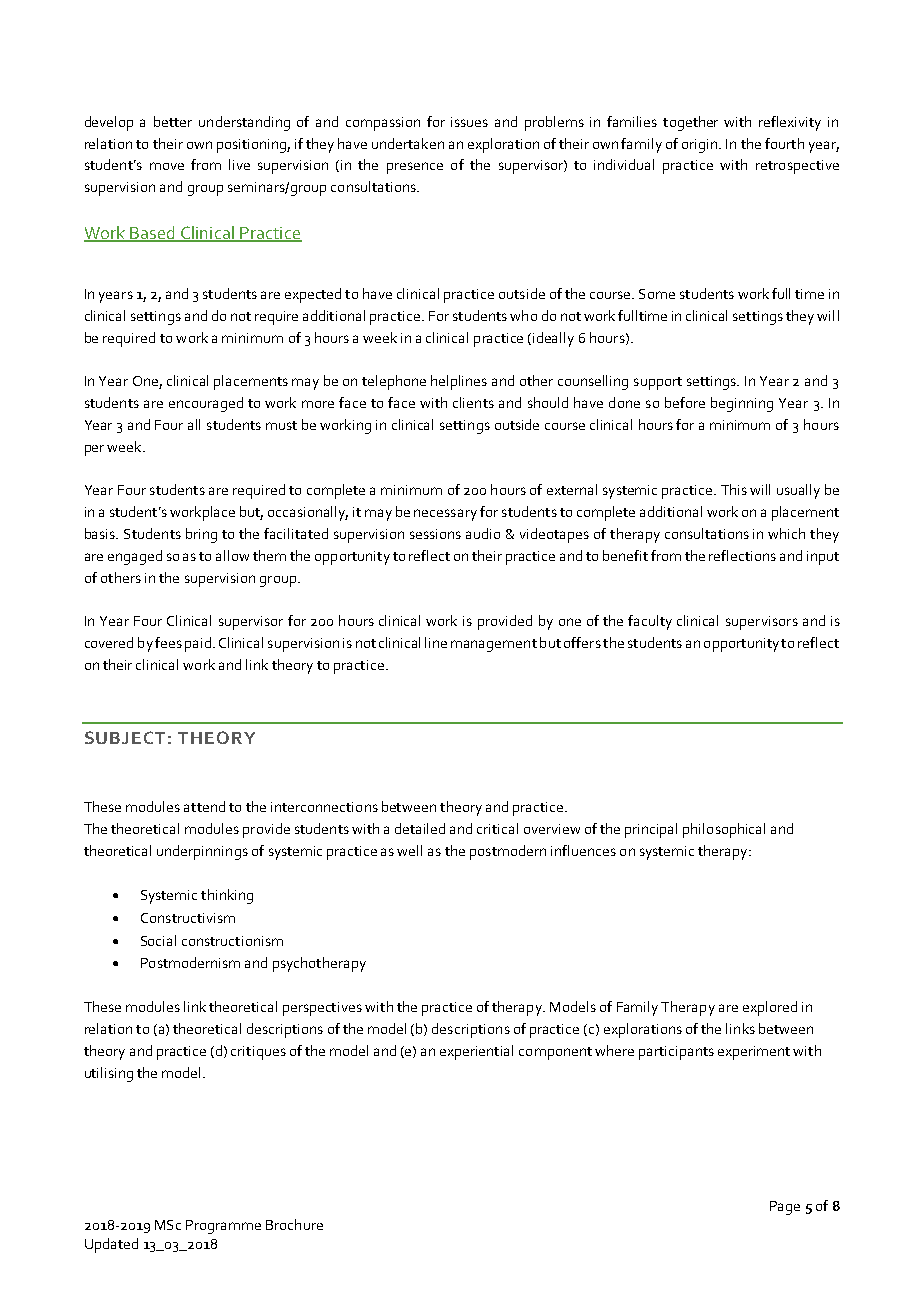 The image size is (924, 1308). What do you see at coordinates (223, 1227) in the image?
I see `Programme` at bounding box center [223, 1227].
